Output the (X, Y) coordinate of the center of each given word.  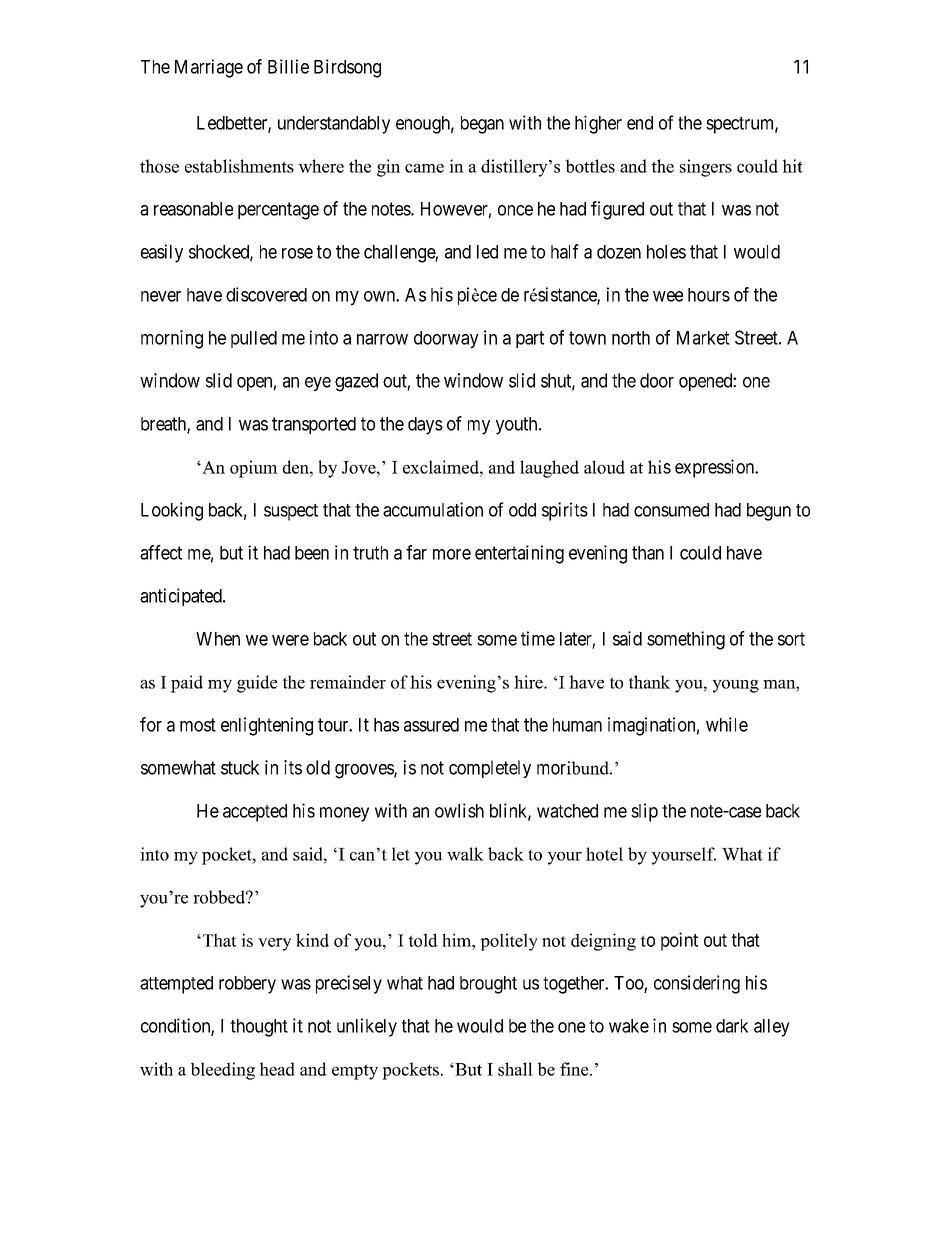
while (727, 724)
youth (518, 426)
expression (716, 468)
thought (259, 1028)
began (482, 125)
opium (254, 469)
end (640, 123)
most (198, 725)
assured (431, 725)
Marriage (209, 68)
